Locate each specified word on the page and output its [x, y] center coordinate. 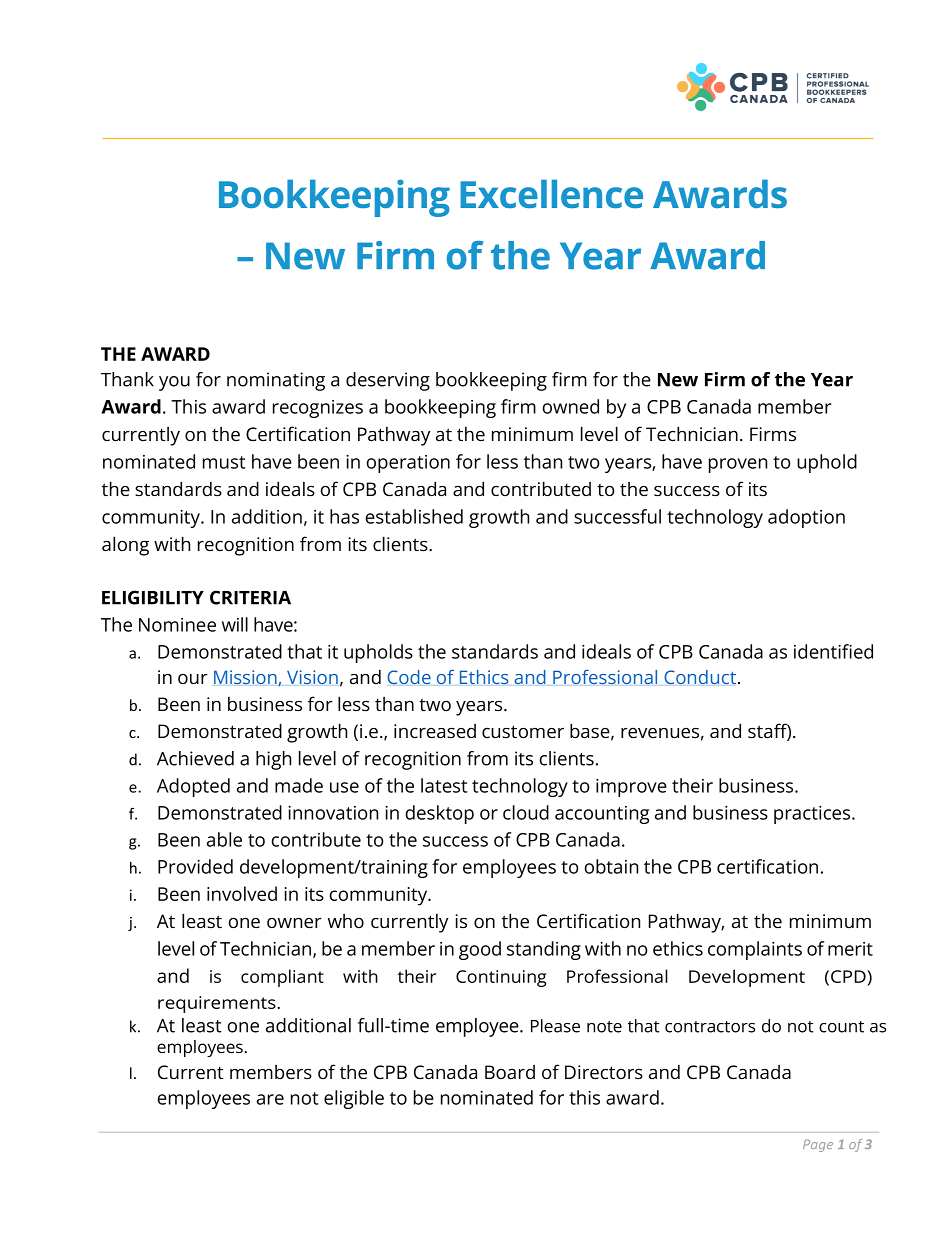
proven [738, 465]
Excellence [551, 193]
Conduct [700, 677]
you [174, 383]
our [193, 679]
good [480, 950]
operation [408, 464]
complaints [755, 950]
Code [409, 677]
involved [242, 893]
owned [570, 406]
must [224, 462]
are [270, 1099]
